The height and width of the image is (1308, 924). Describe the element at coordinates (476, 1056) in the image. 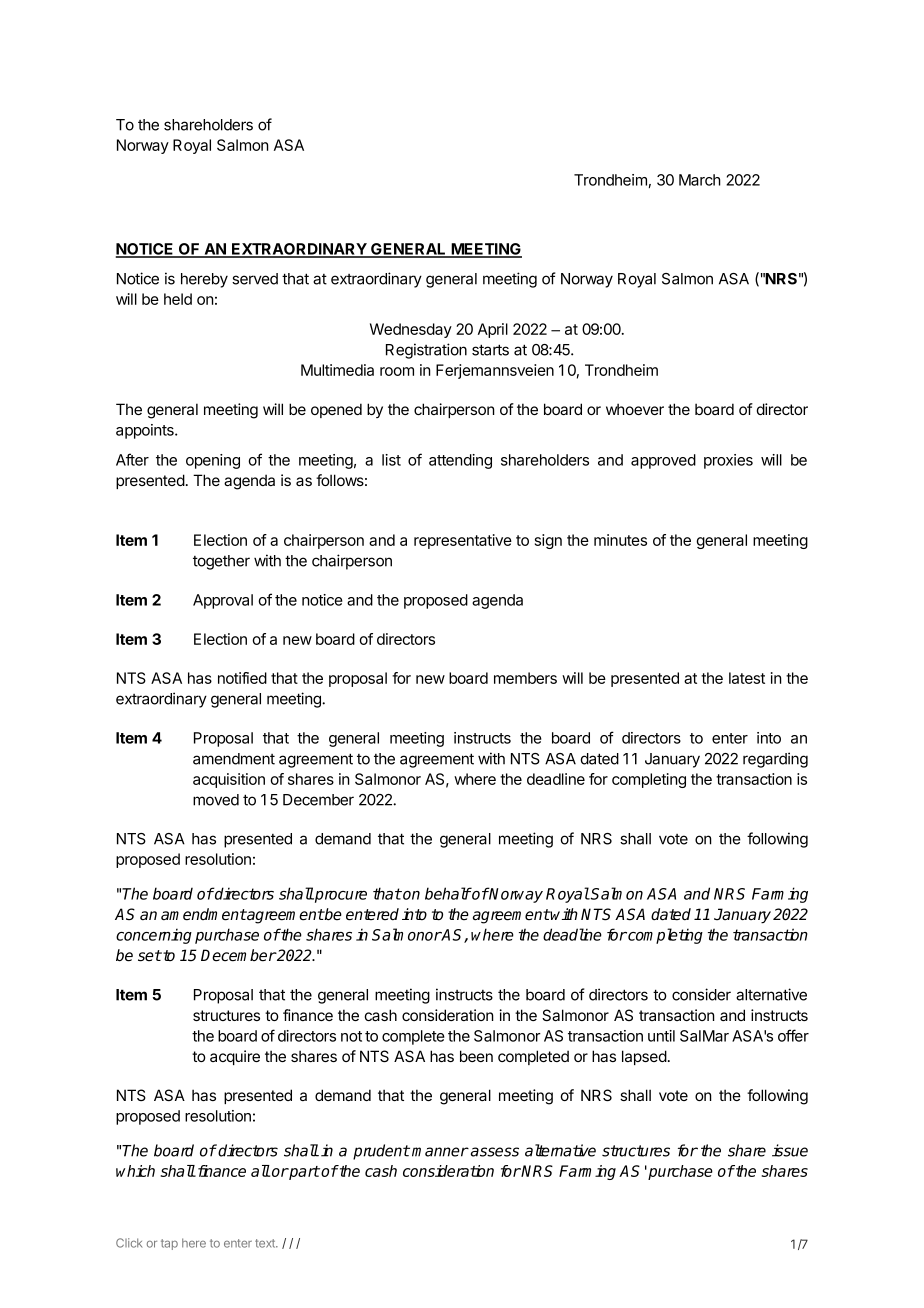

I see `been` at that location.
